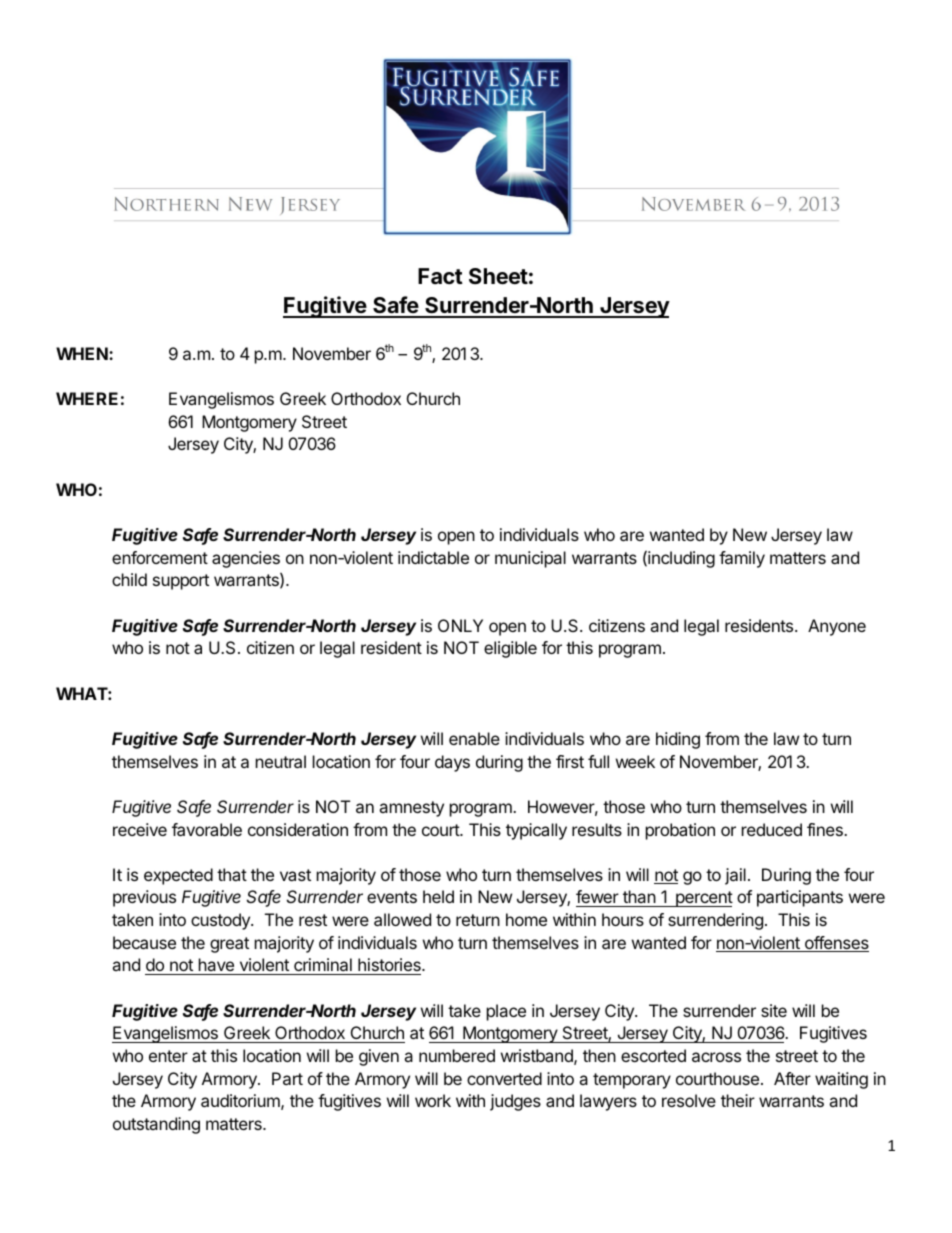 The image size is (952, 1233). What do you see at coordinates (530, 559) in the document?
I see `municipal` at bounding box center [530, 559].
